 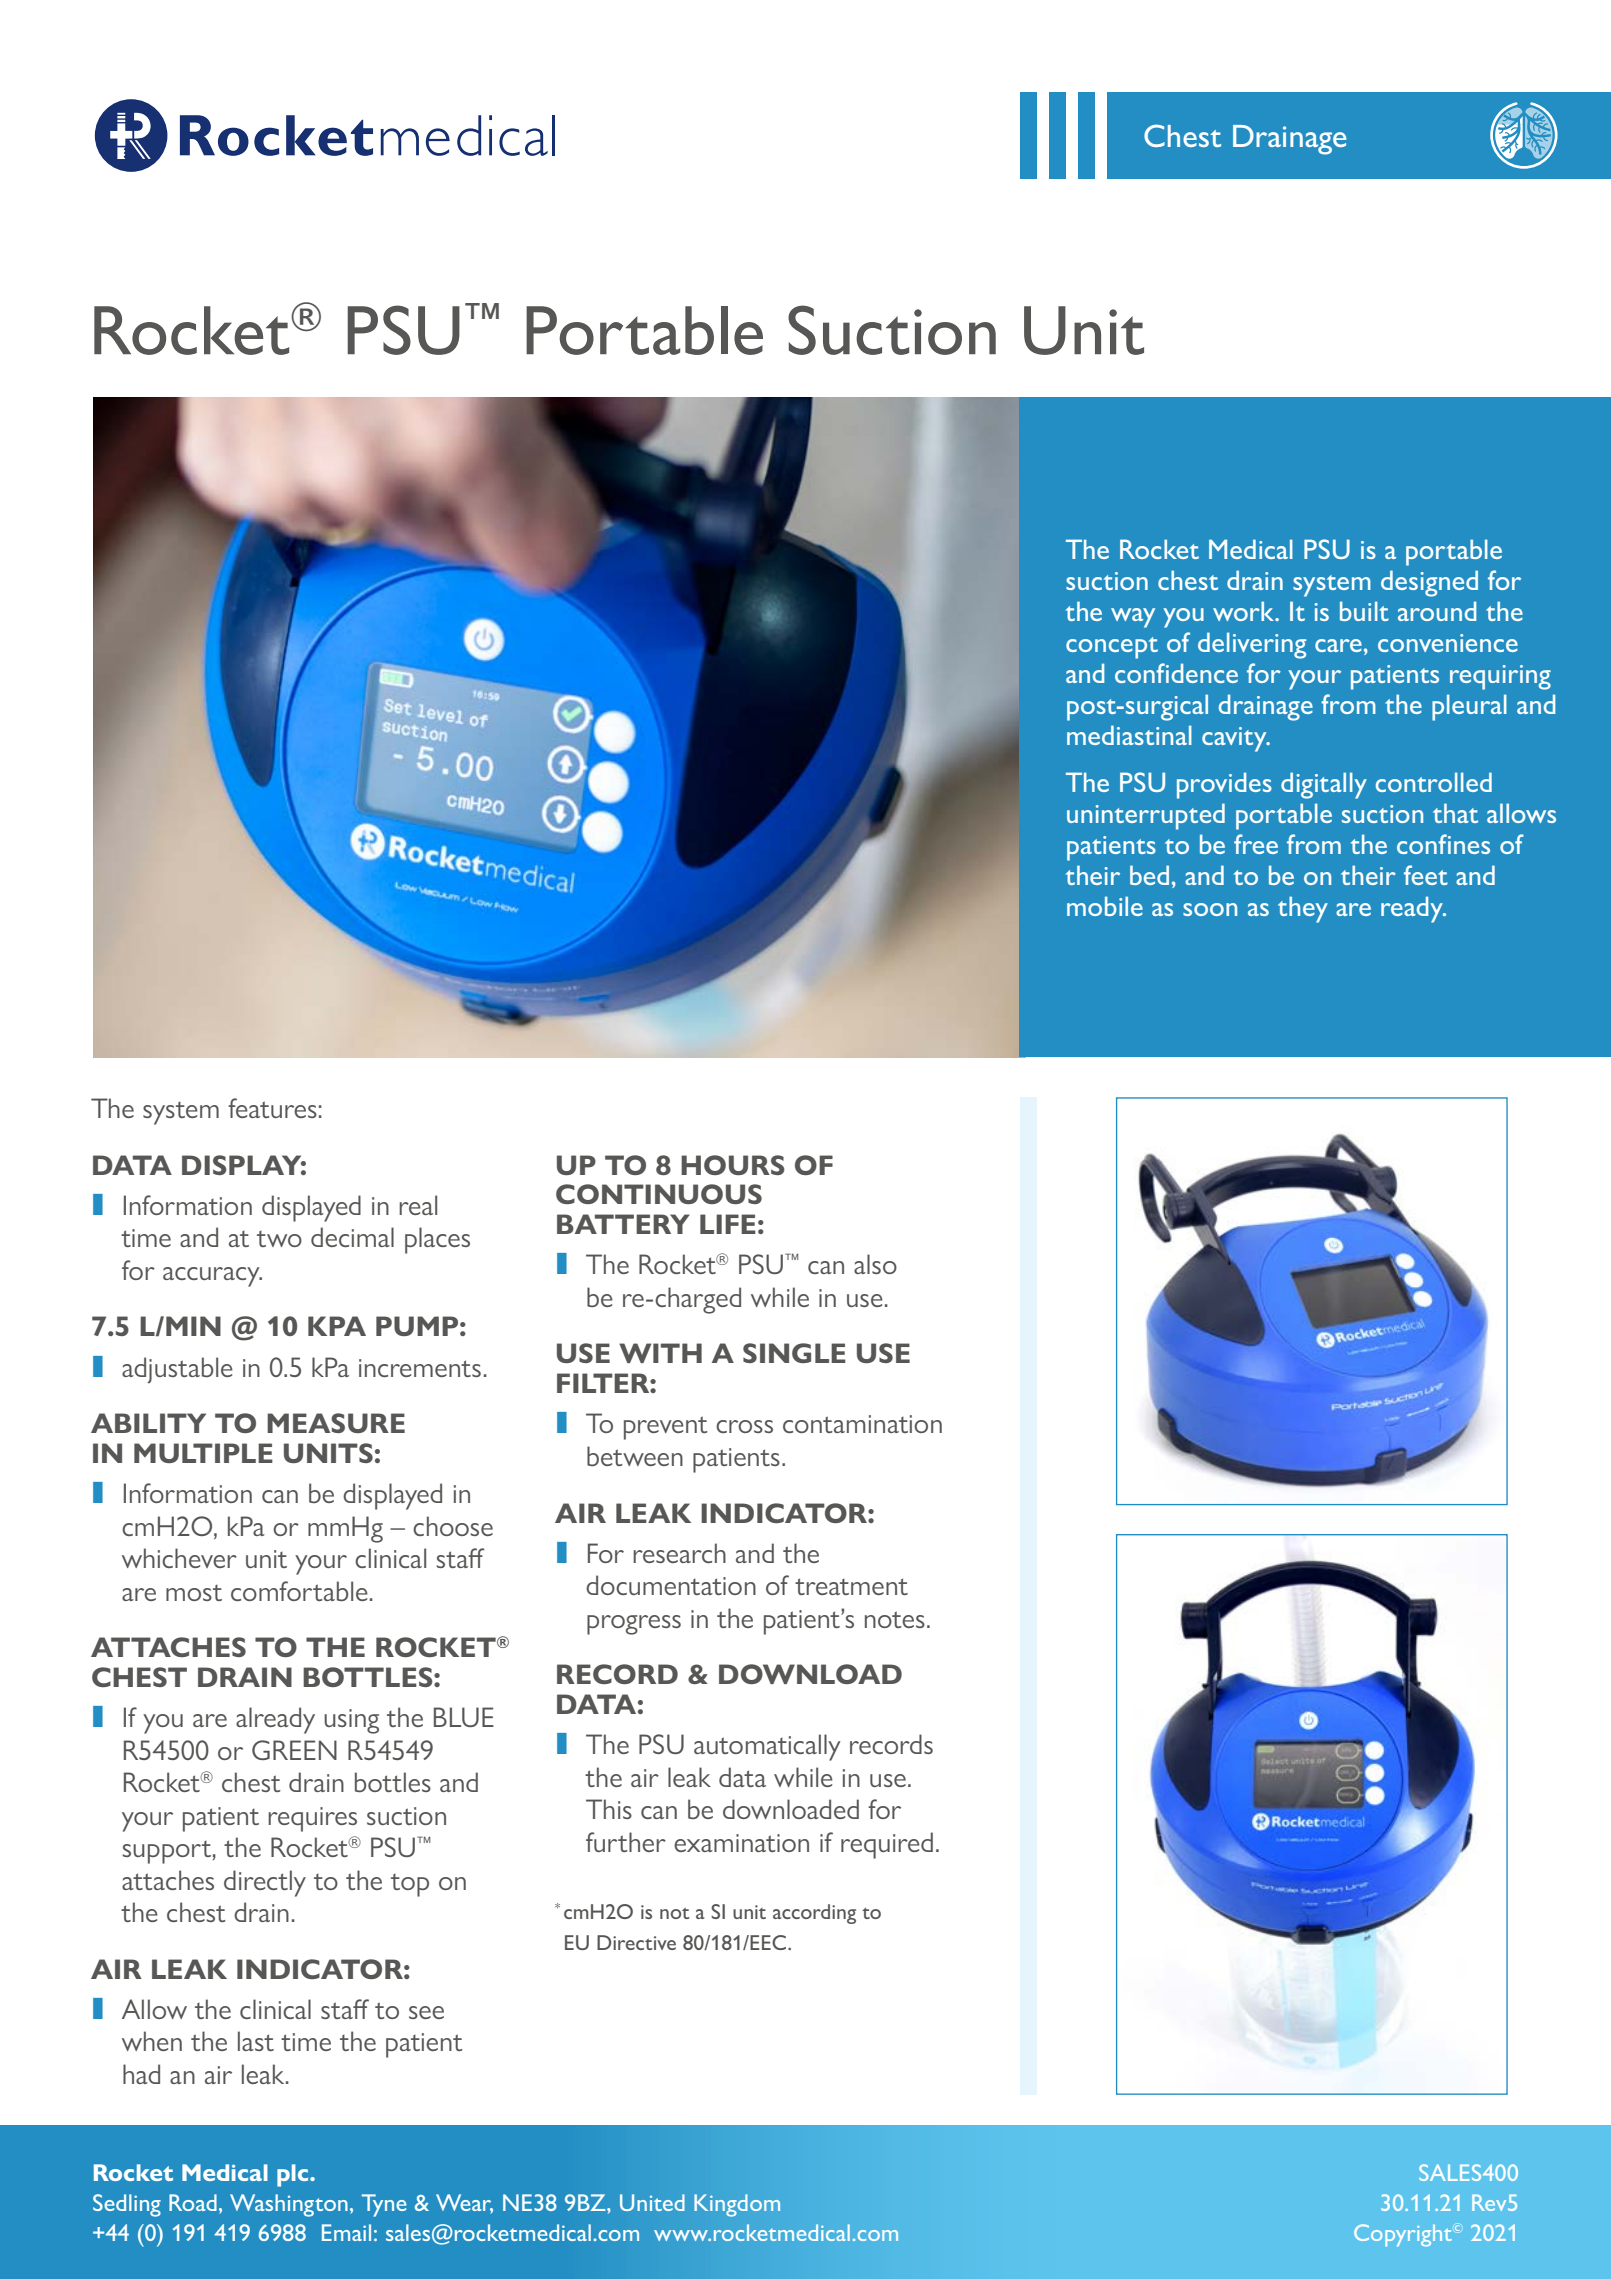 What do you see at coordinates (272, 1108) in the page?
I see `features` at bounding box center [272, 1108].
